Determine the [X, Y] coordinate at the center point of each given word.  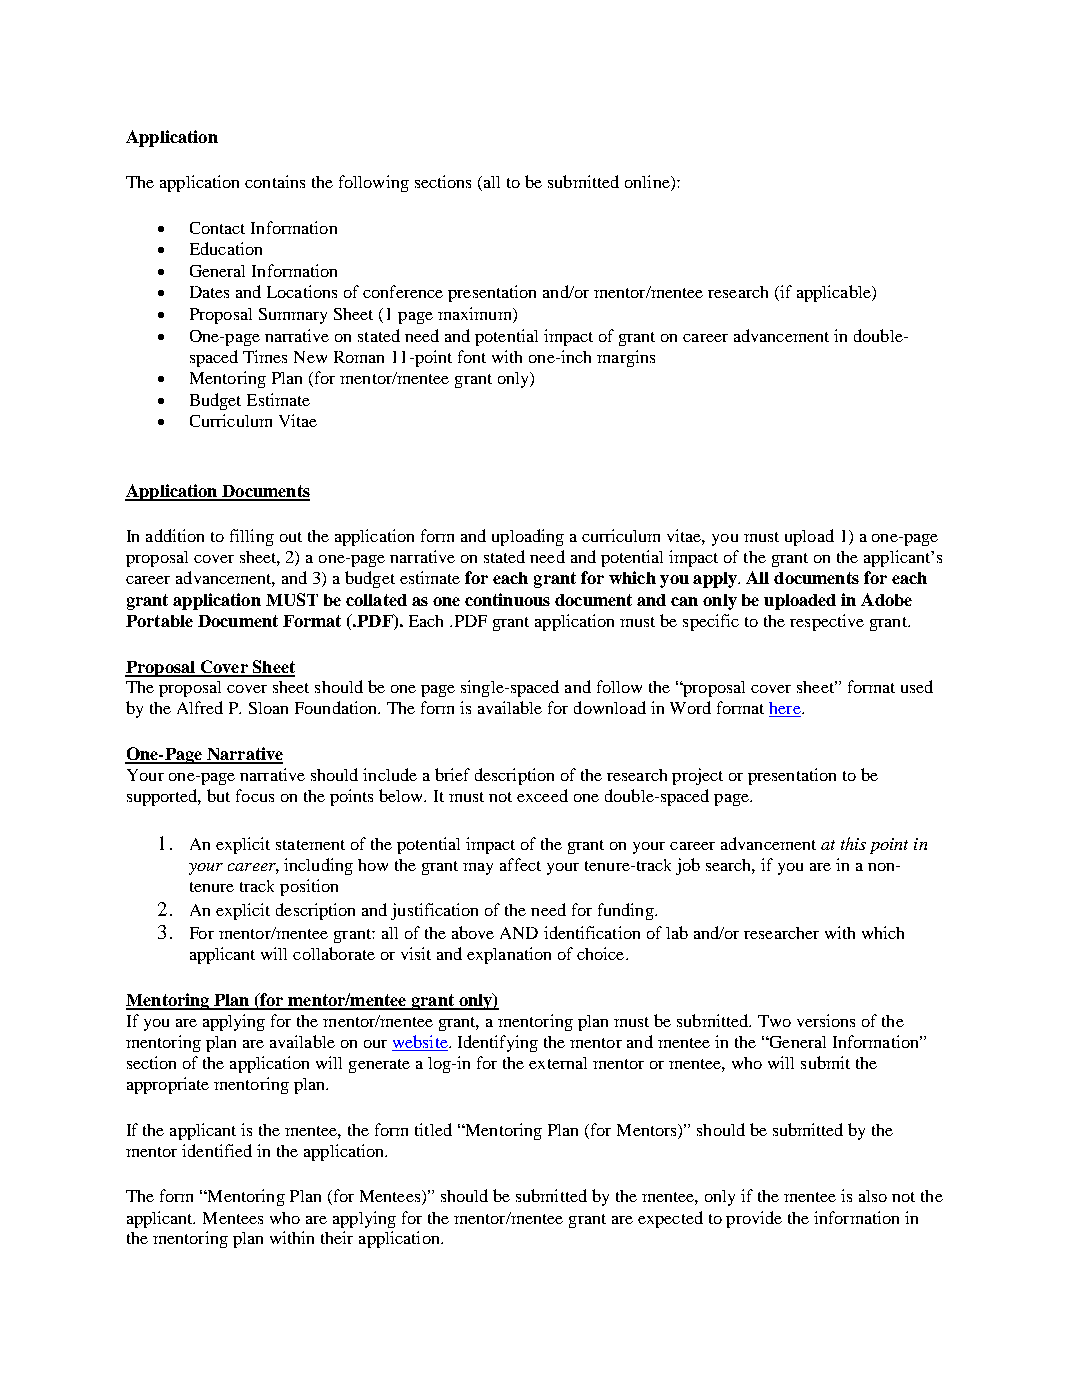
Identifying [498, 1043]
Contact [217, 228]
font [472, 356]
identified [217, 1150]
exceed [542, 795]
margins [626, 358]
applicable [835, 293]
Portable [159, 621]
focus [255, 795]
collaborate [334, 953]
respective [827, 622]
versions [826, 1020]
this [853, 843]
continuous [507, 599]
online [648, 181]
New [310, 357]
